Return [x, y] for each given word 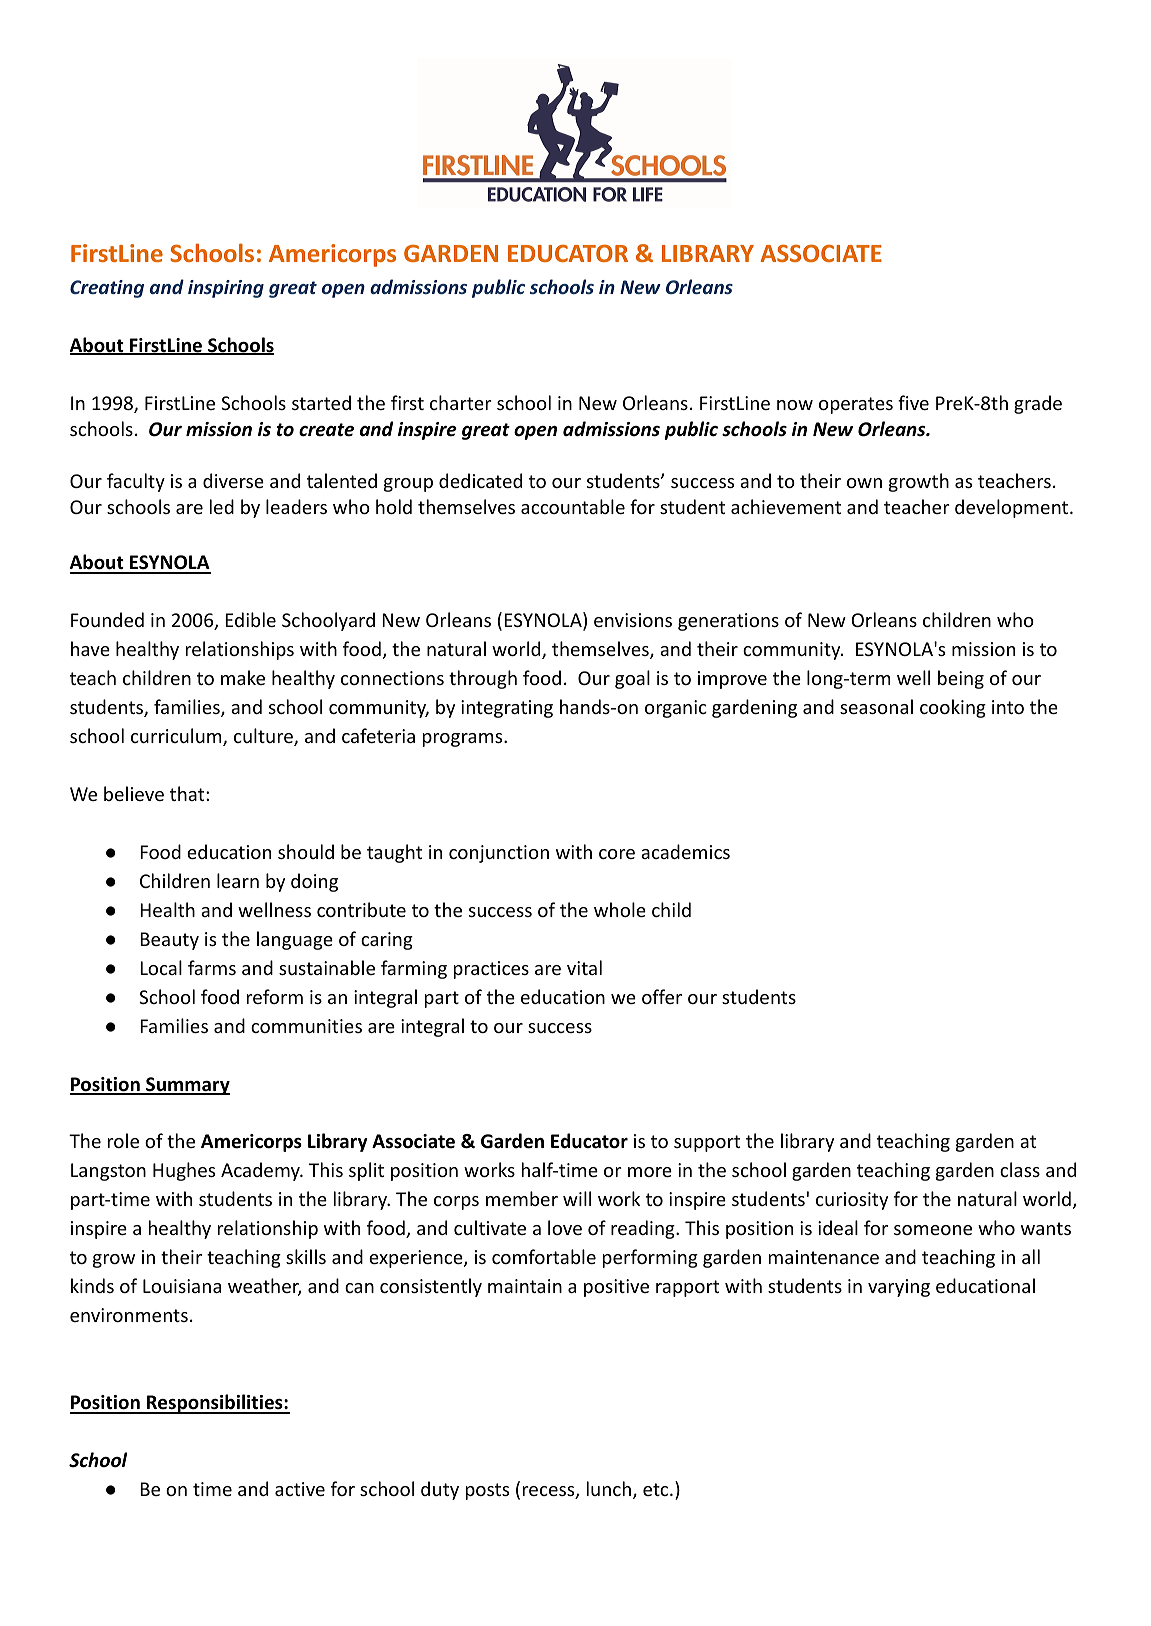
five [913, 402]
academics [685, 851]
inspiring [226, 289]
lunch [610, 1490]
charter [461, 402]
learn [238, 880]
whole [620, 909]
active [300, 1489]
